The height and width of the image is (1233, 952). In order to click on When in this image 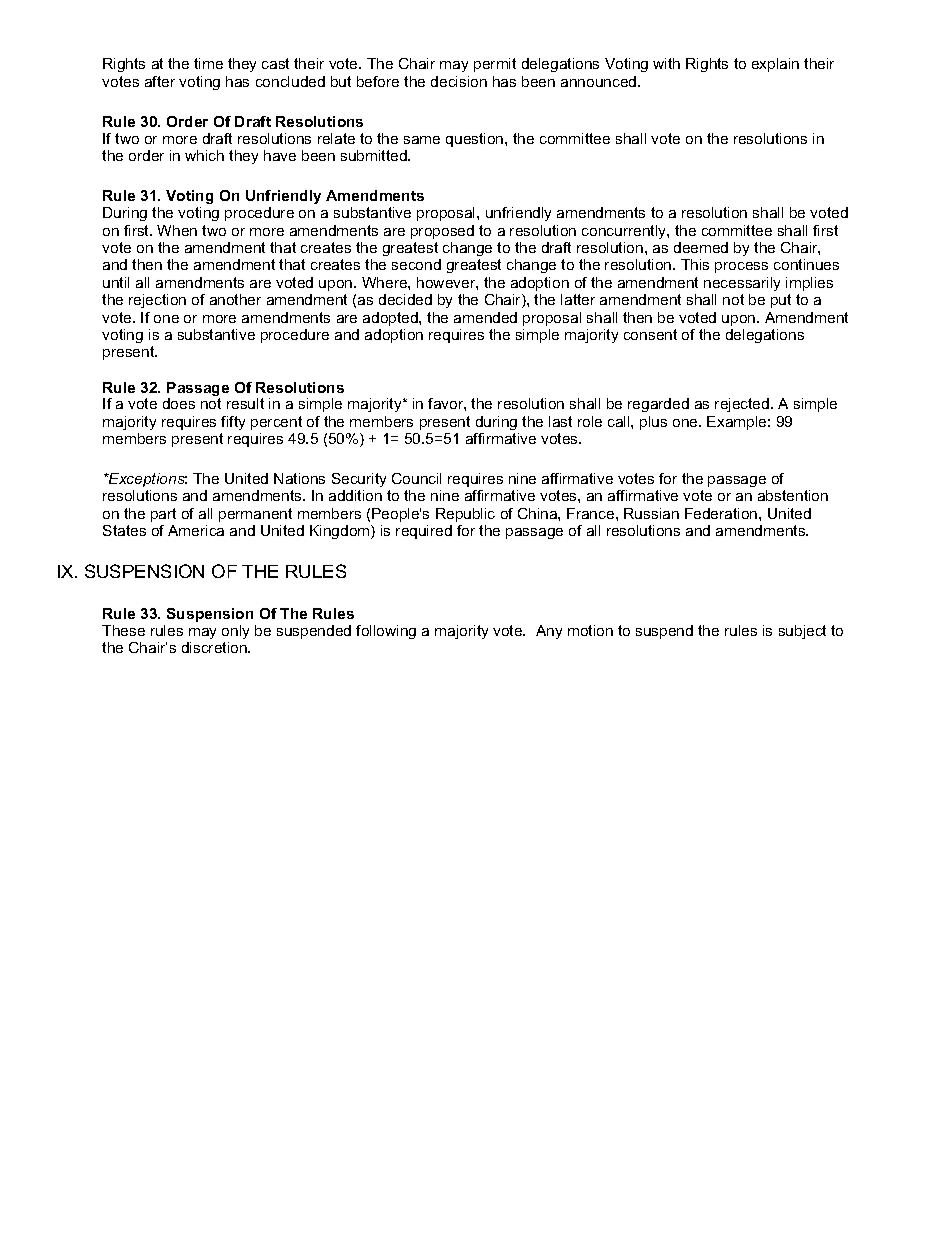, I will do `click(177, 230)`.
